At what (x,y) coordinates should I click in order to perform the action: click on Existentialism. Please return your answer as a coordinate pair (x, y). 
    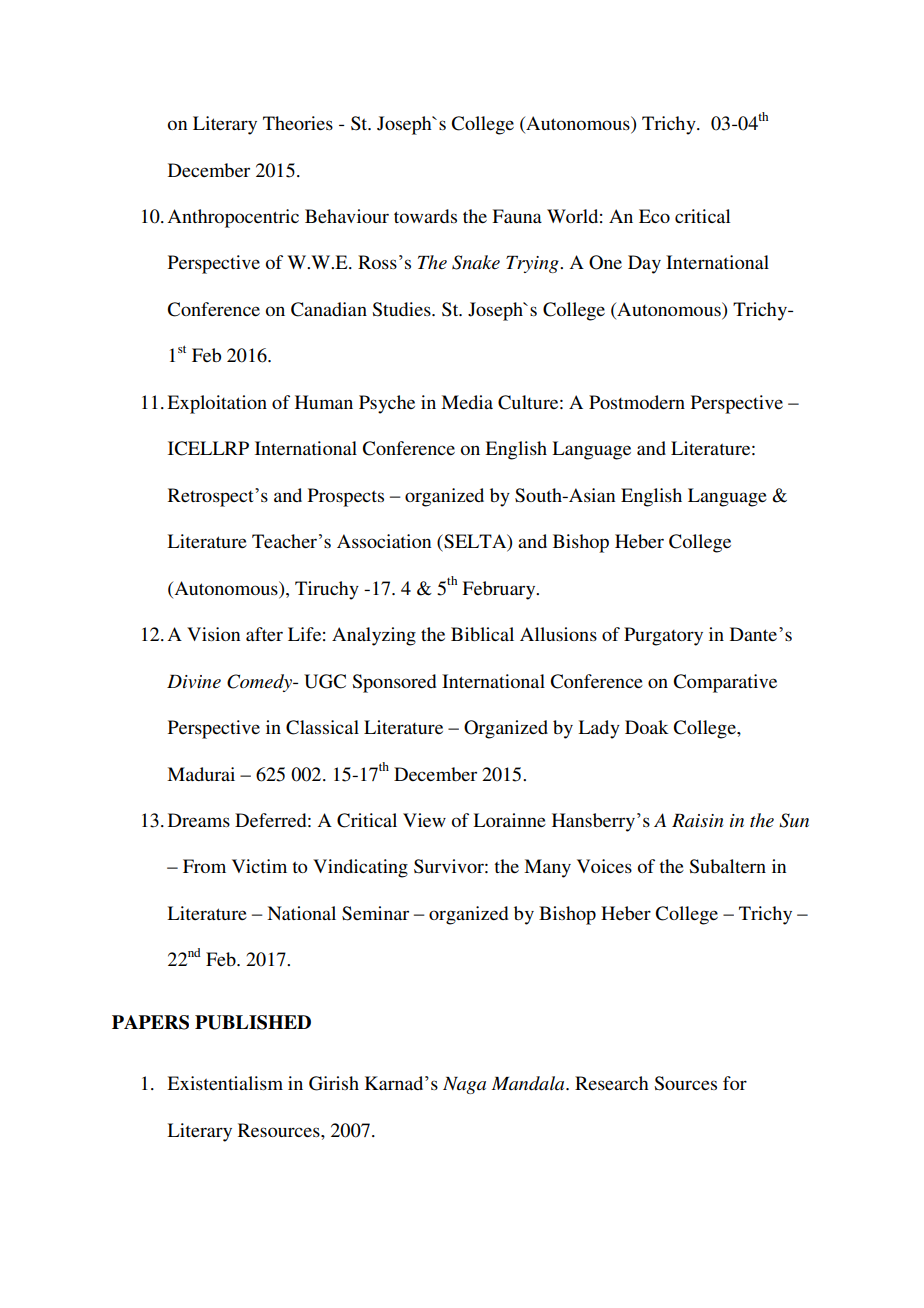
    Looking at the image, I should click on (225, 1083).
